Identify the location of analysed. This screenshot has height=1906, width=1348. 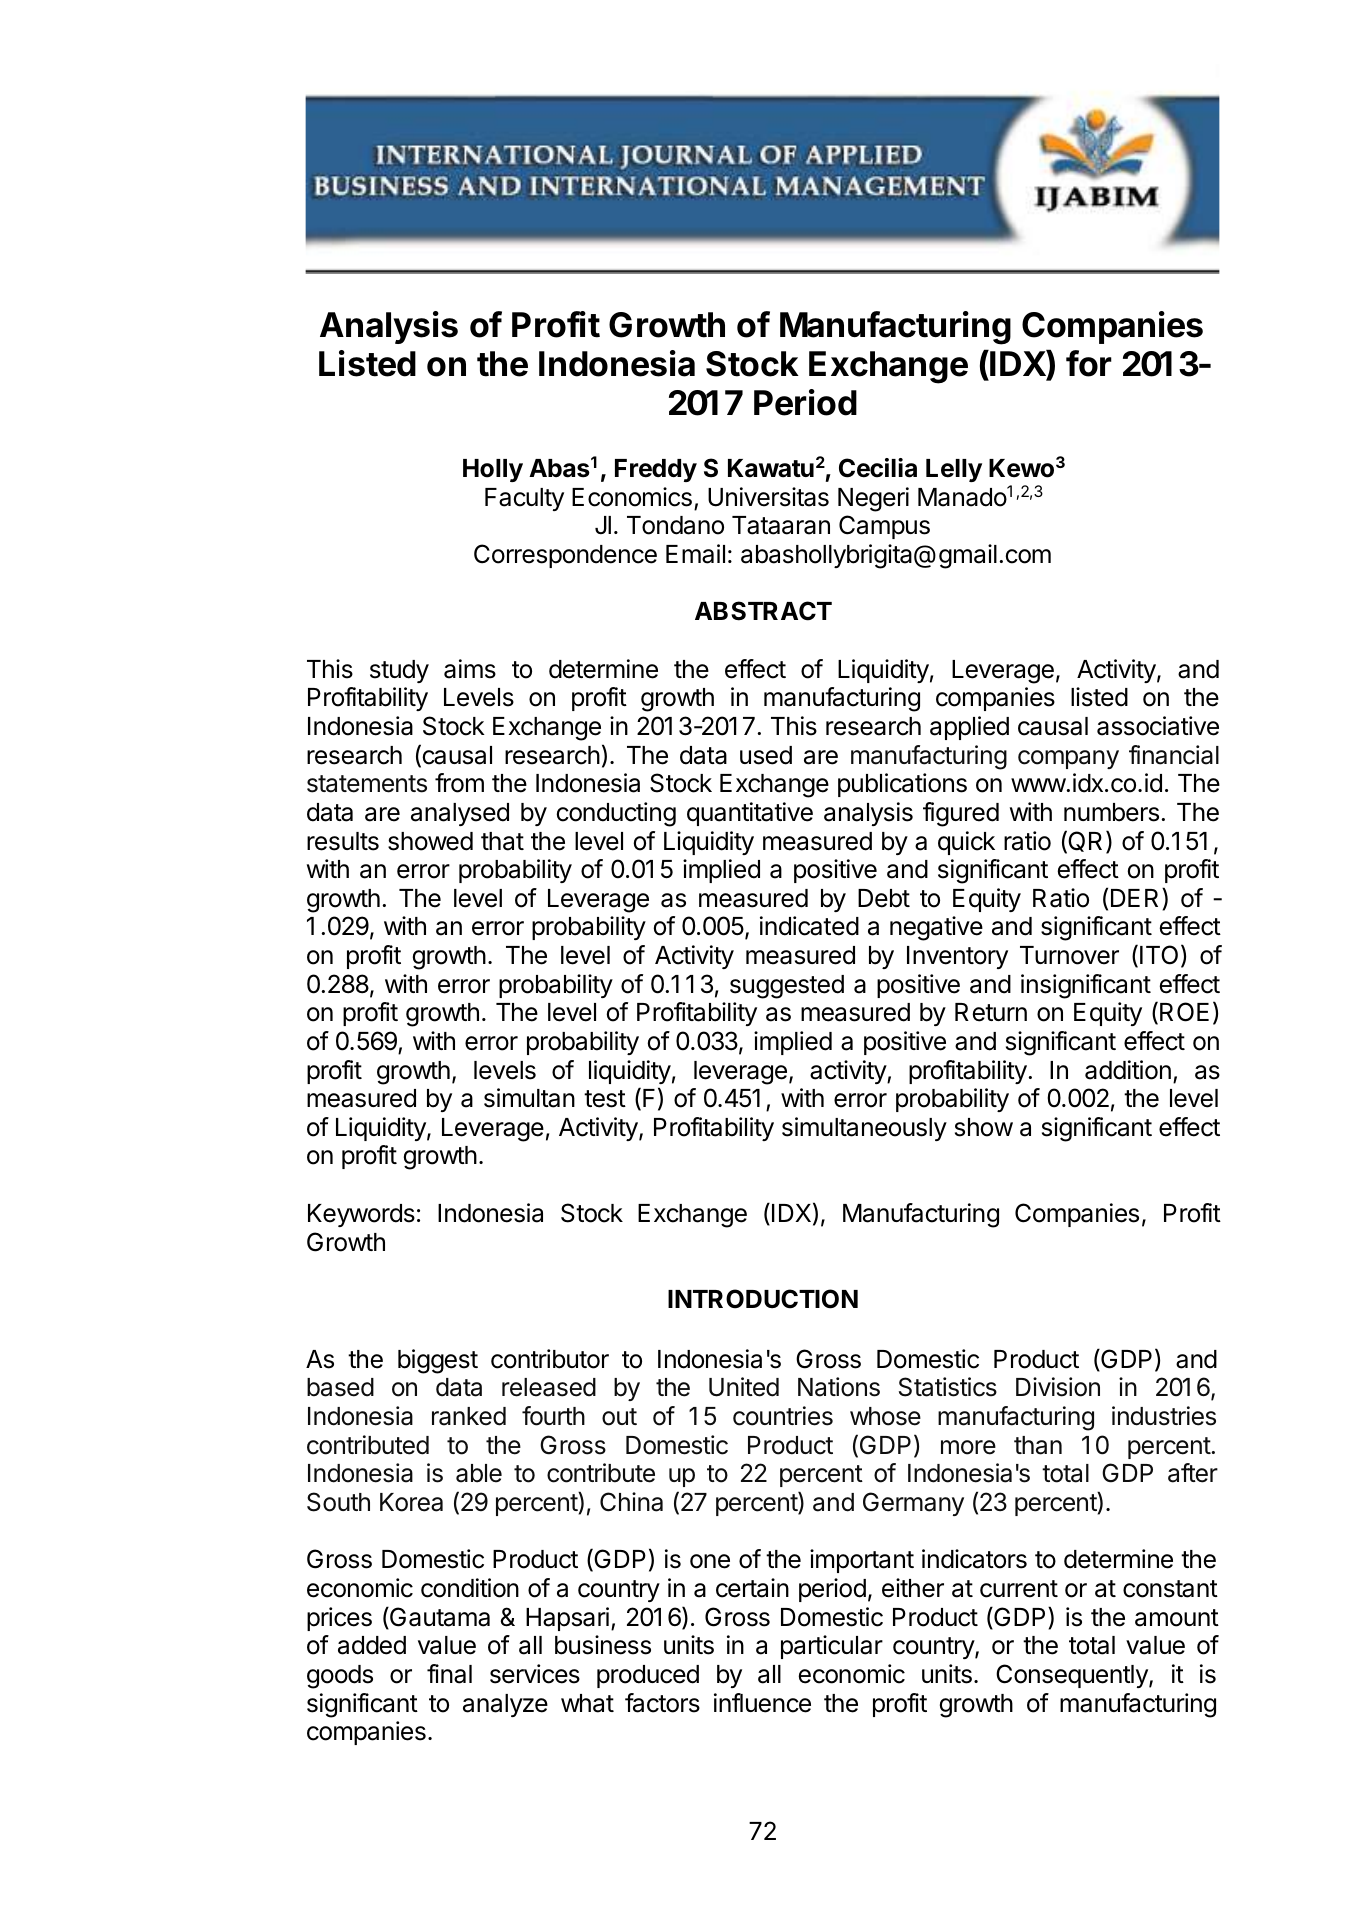
(460, 814).
